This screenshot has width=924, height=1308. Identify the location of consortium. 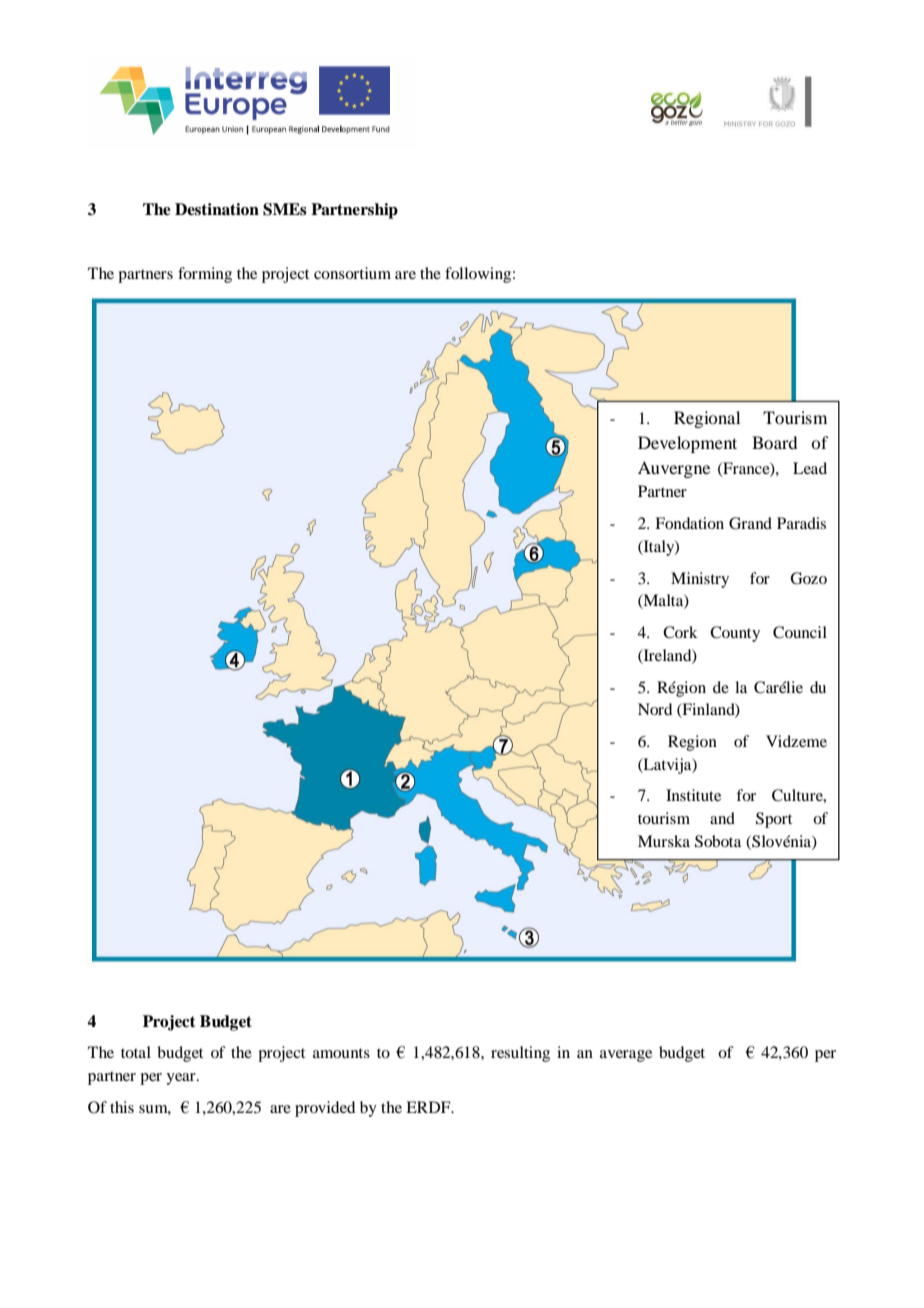
(352, 273).
